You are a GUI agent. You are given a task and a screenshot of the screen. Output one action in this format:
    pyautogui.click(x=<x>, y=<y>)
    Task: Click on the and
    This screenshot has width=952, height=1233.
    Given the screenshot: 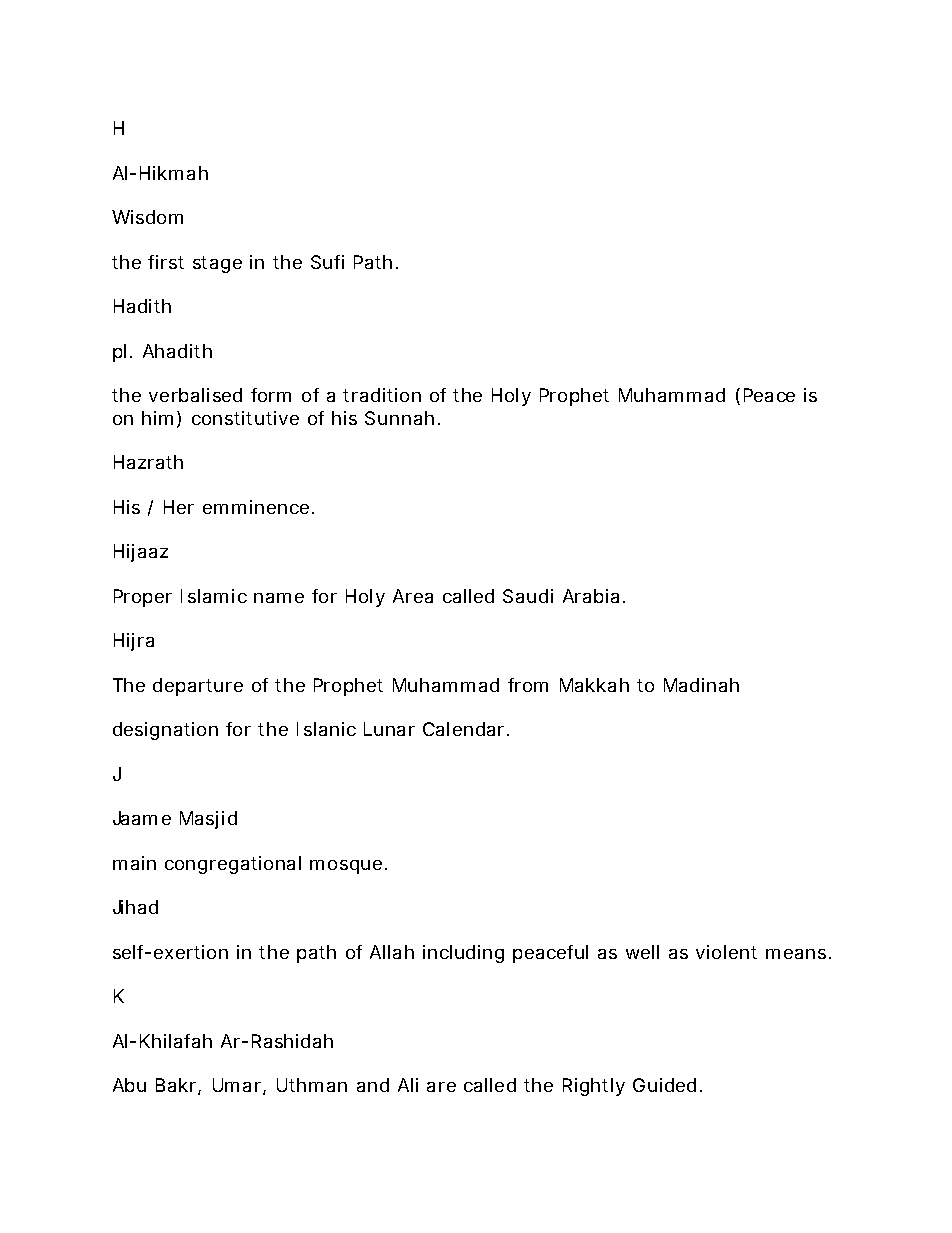 What is the action you would take?
    pyautogui.click(x=373, y=1085)
